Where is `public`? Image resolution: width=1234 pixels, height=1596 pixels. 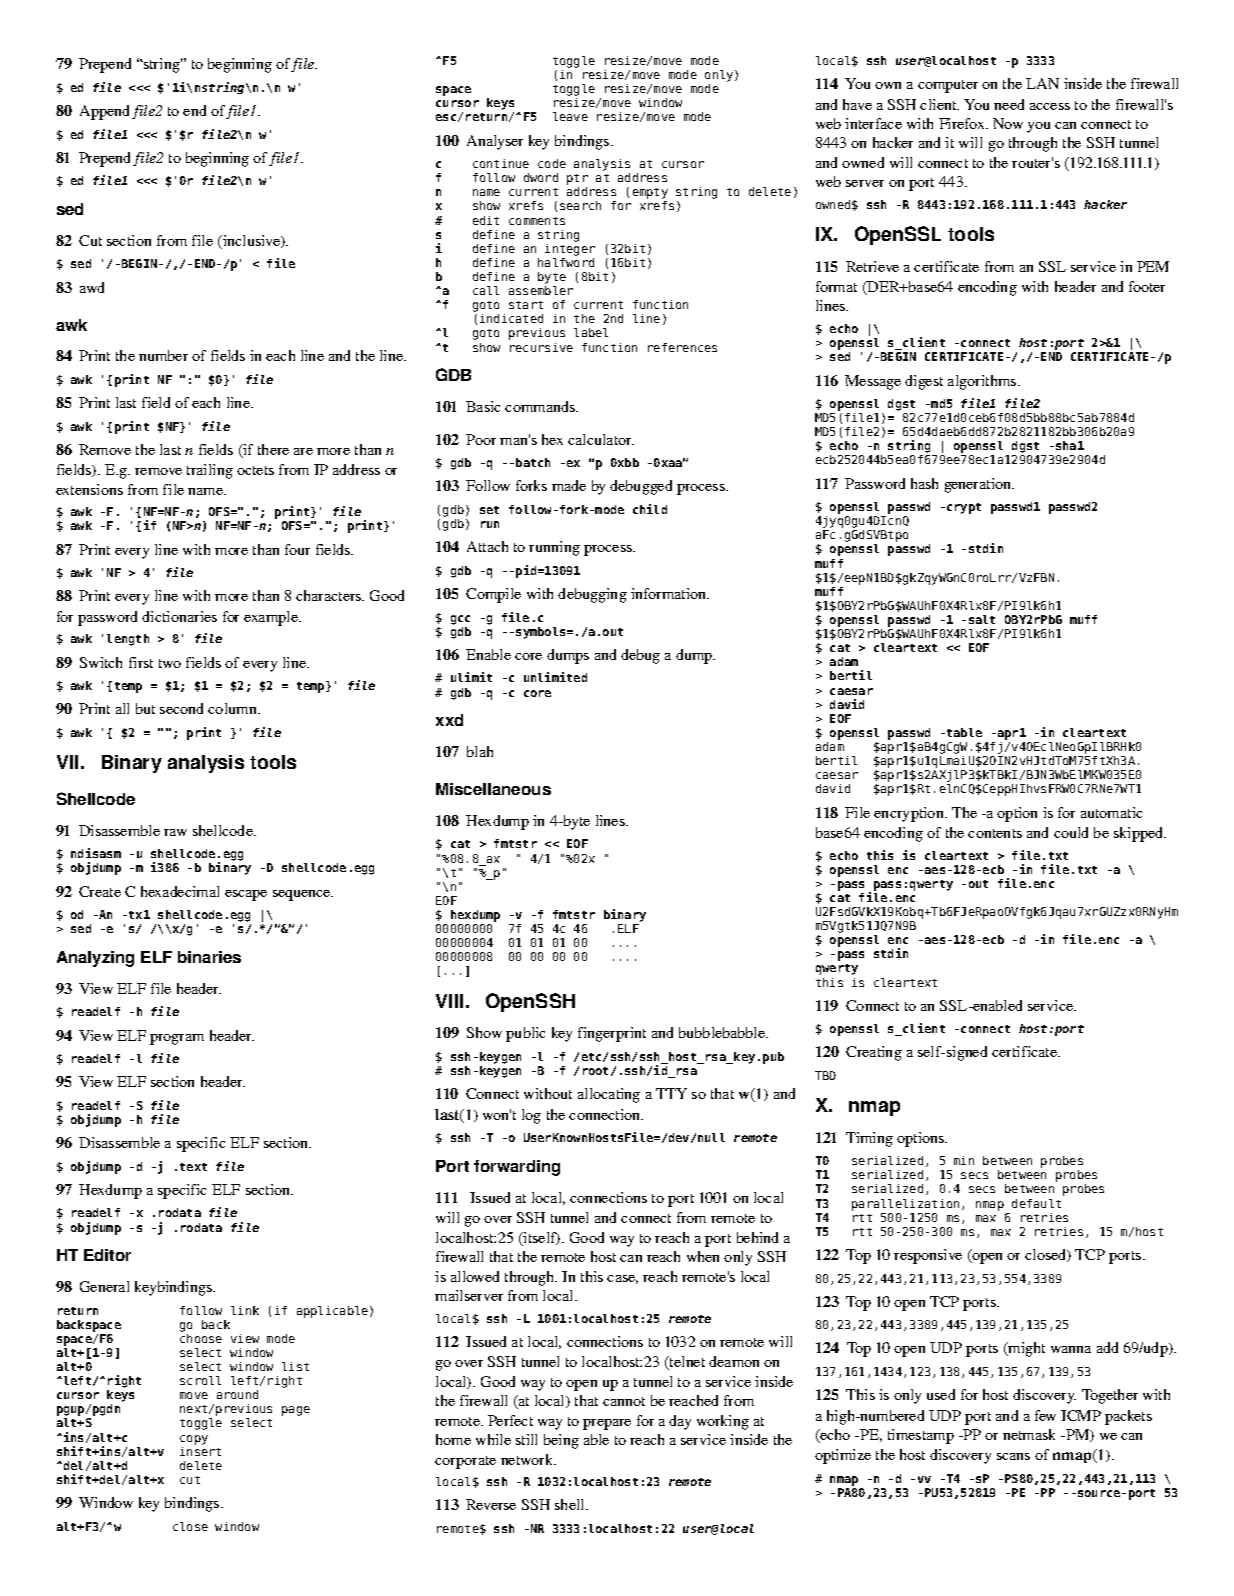
public is located at coordinates (525, 1034).
